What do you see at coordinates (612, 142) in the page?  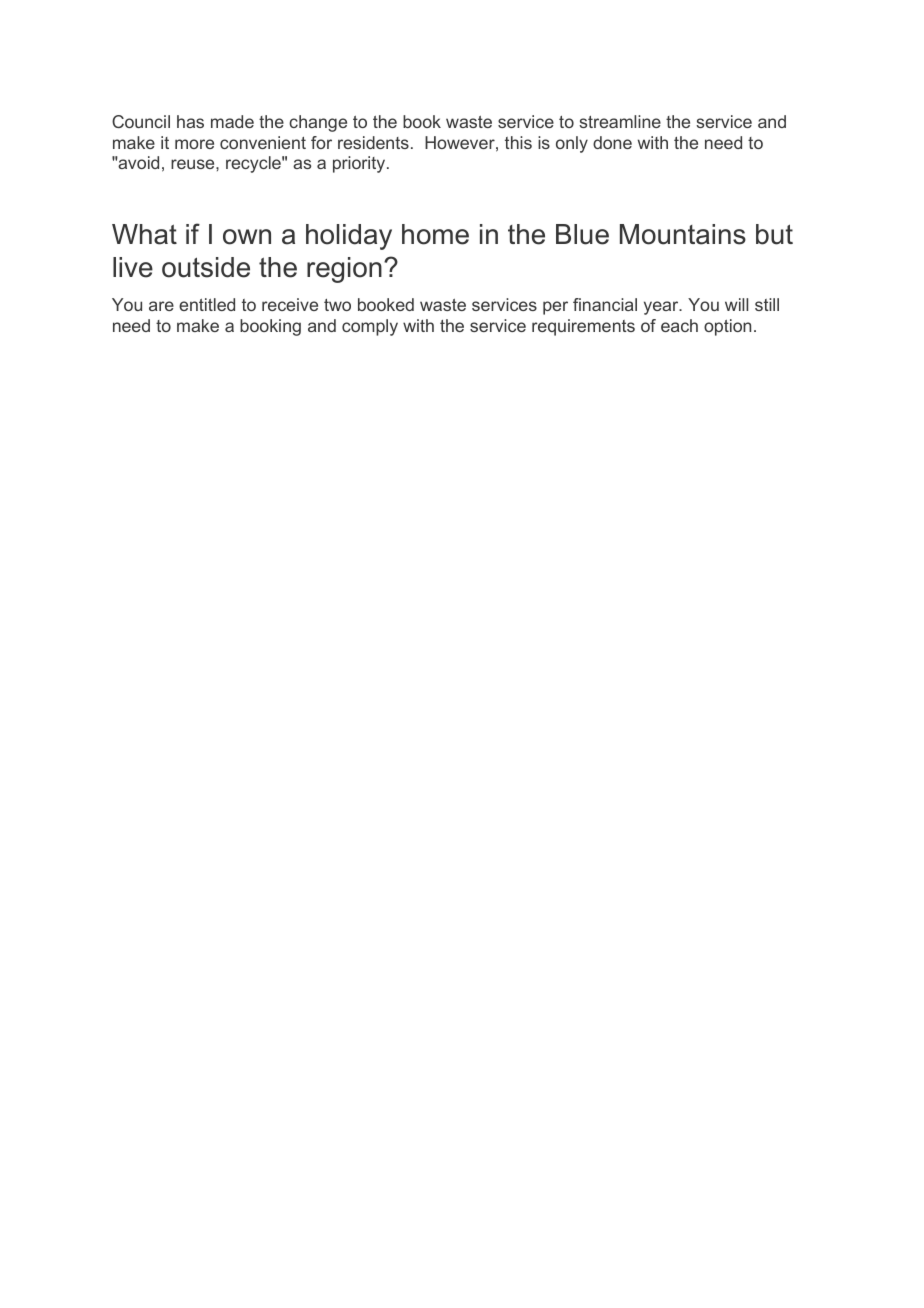 I see `done` at bounding box center [612, 142].
